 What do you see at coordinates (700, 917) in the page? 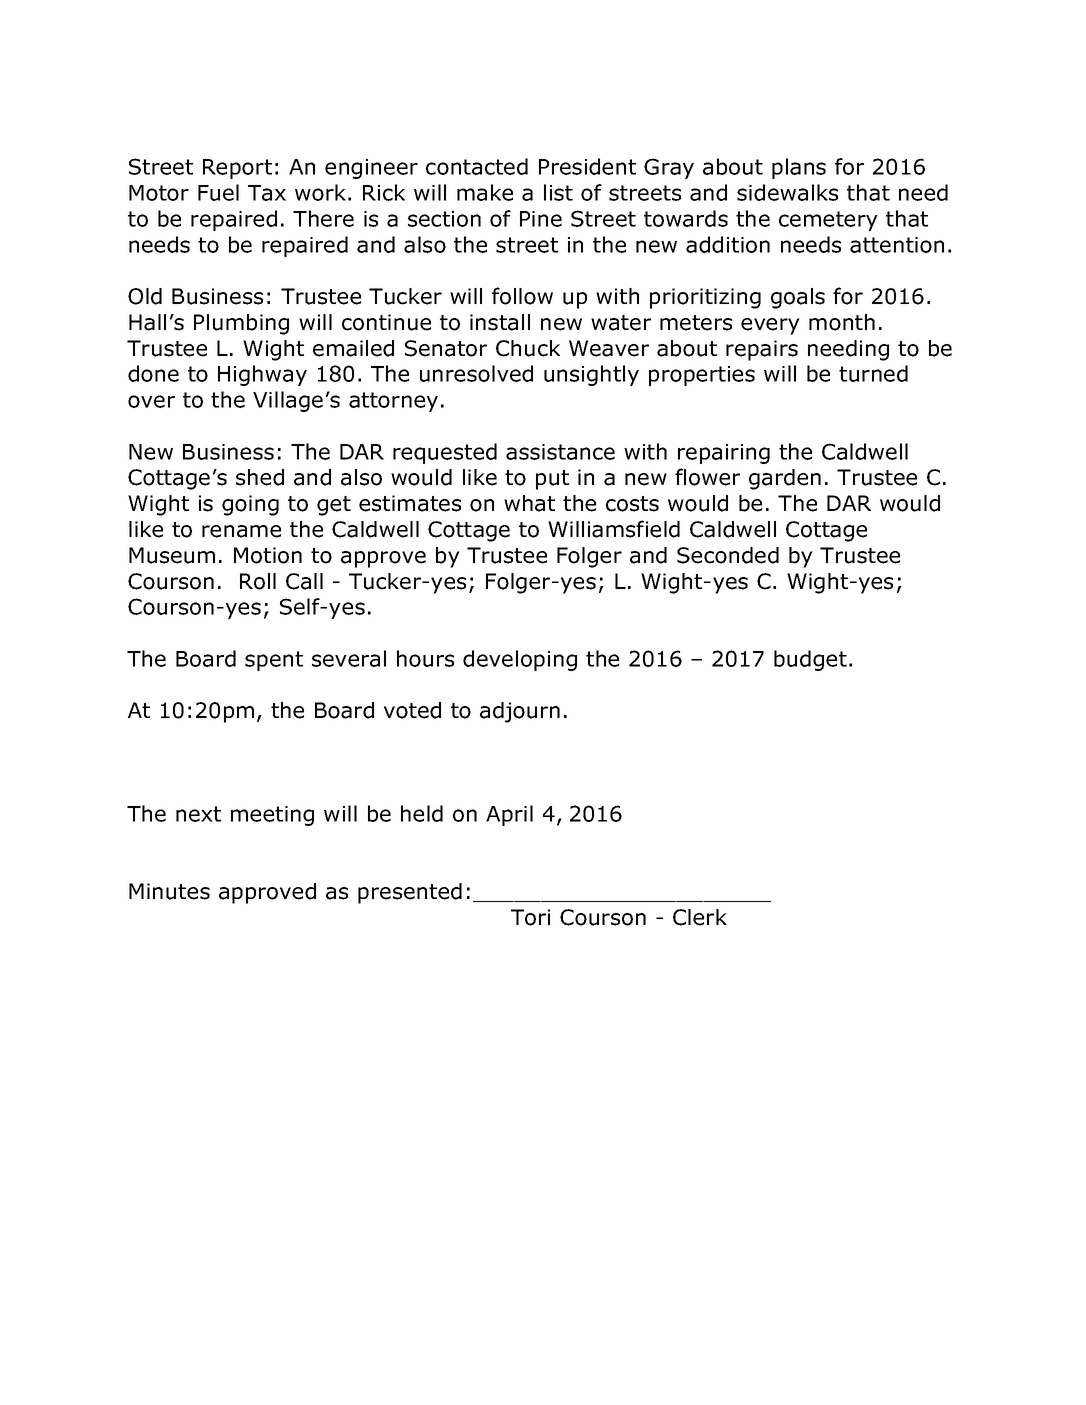
I see `Clerk` at bounding box center [700, 917].
